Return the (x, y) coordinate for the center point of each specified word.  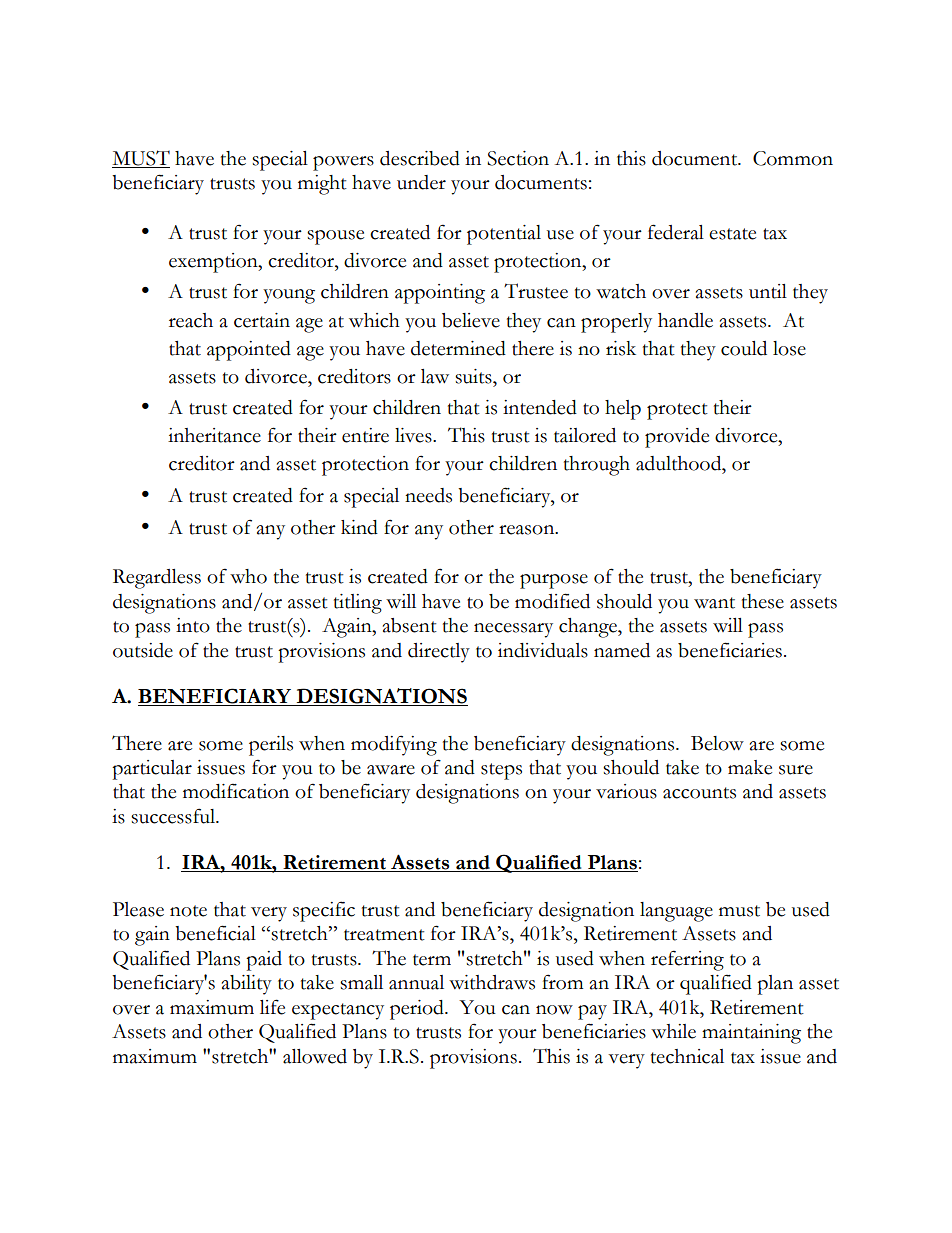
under (421, 182)
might (322, 185)
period (418, 1010)
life (272, 1007)
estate (732, 234)
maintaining (751, 1034)
